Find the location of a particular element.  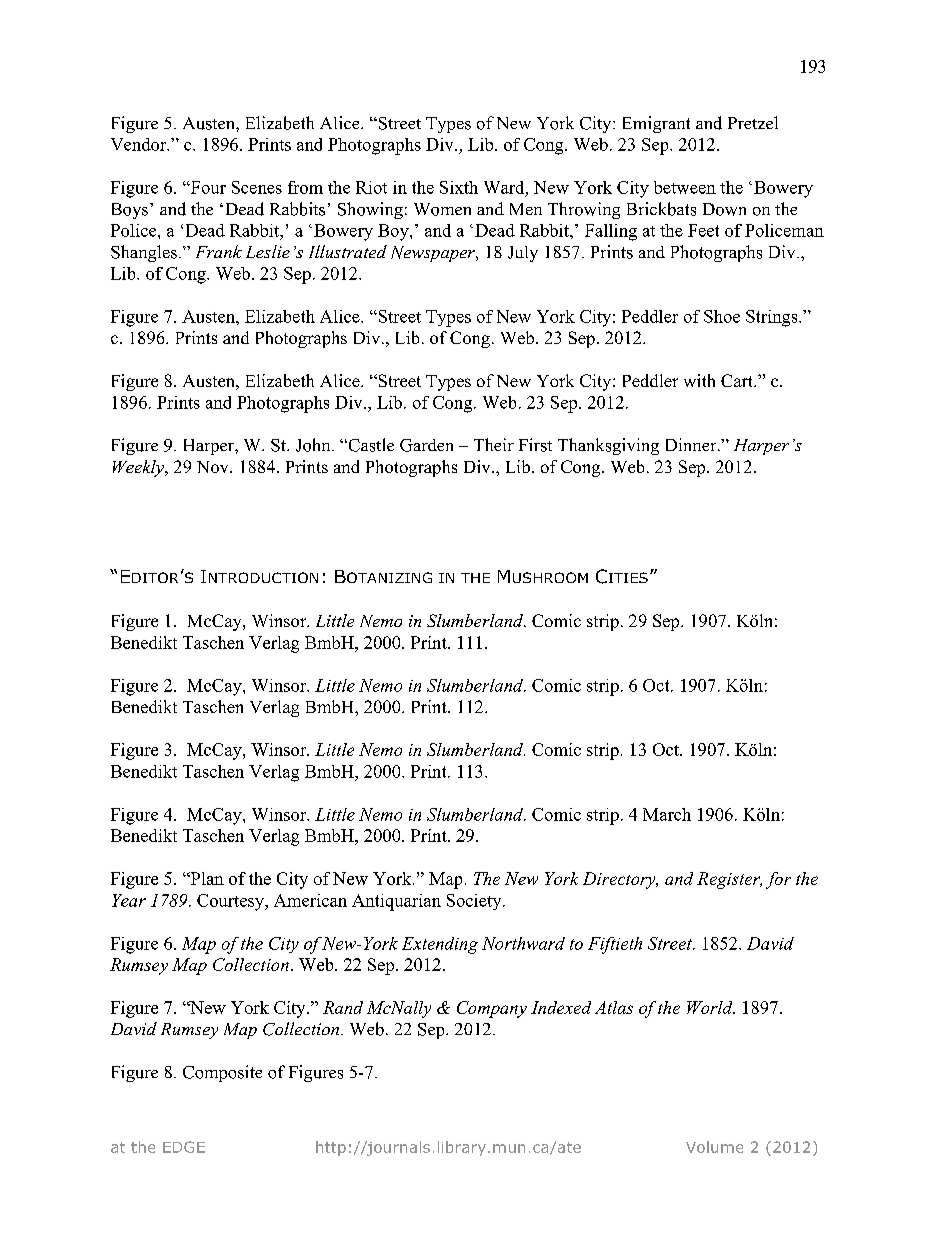

Newspaper is located at coordinates (434, 254).
